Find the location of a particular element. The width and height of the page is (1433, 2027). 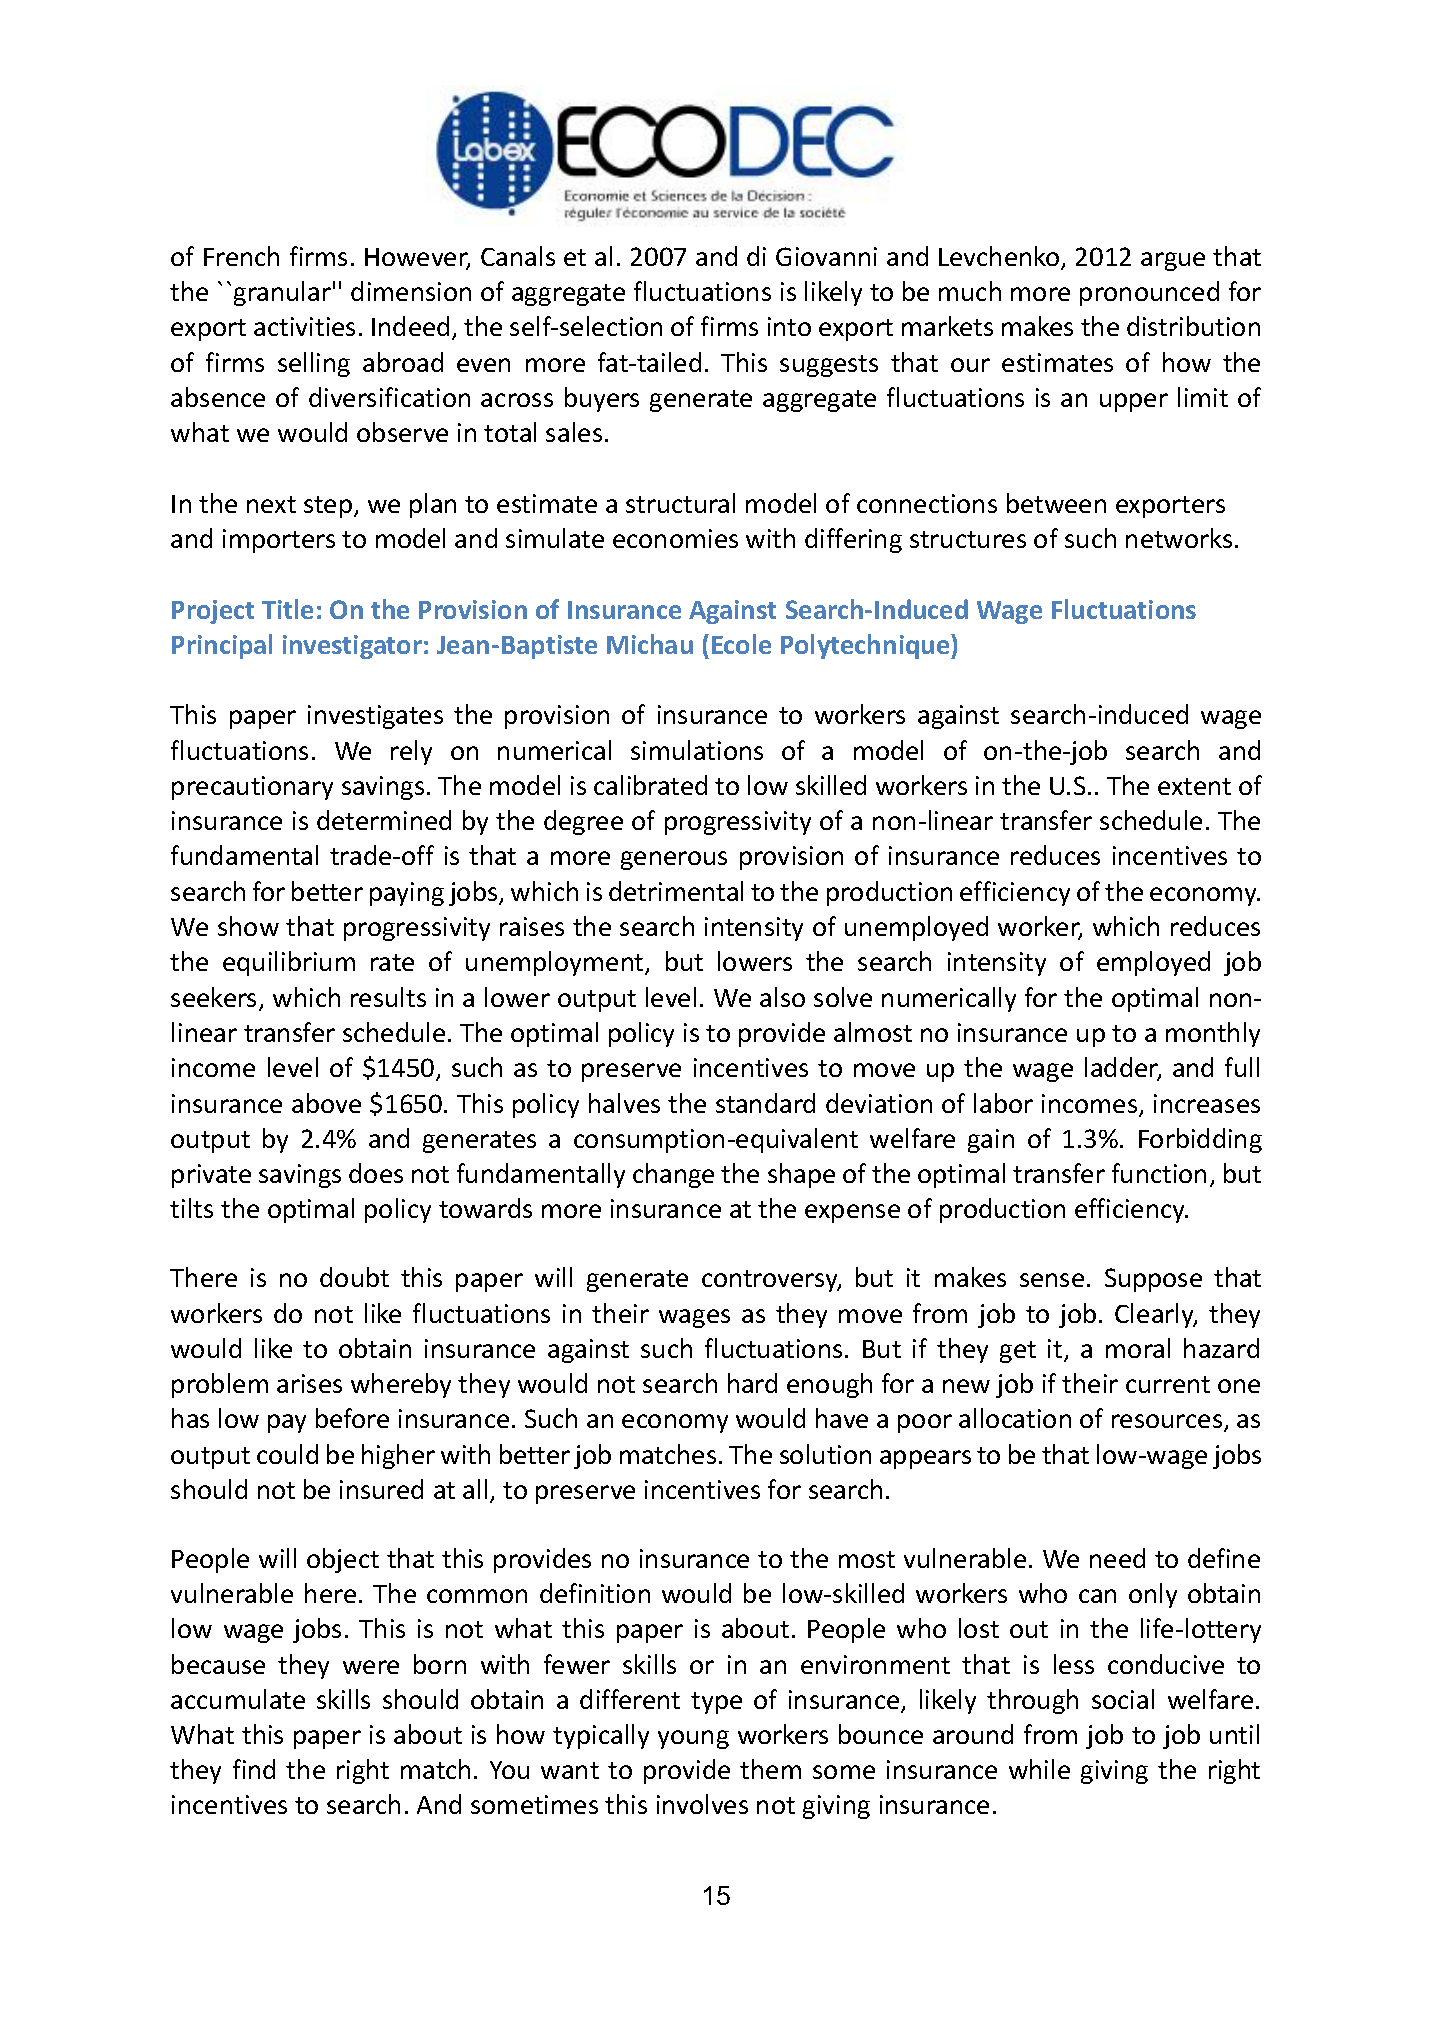

monthly is located at coordinates (1213, 1034).
